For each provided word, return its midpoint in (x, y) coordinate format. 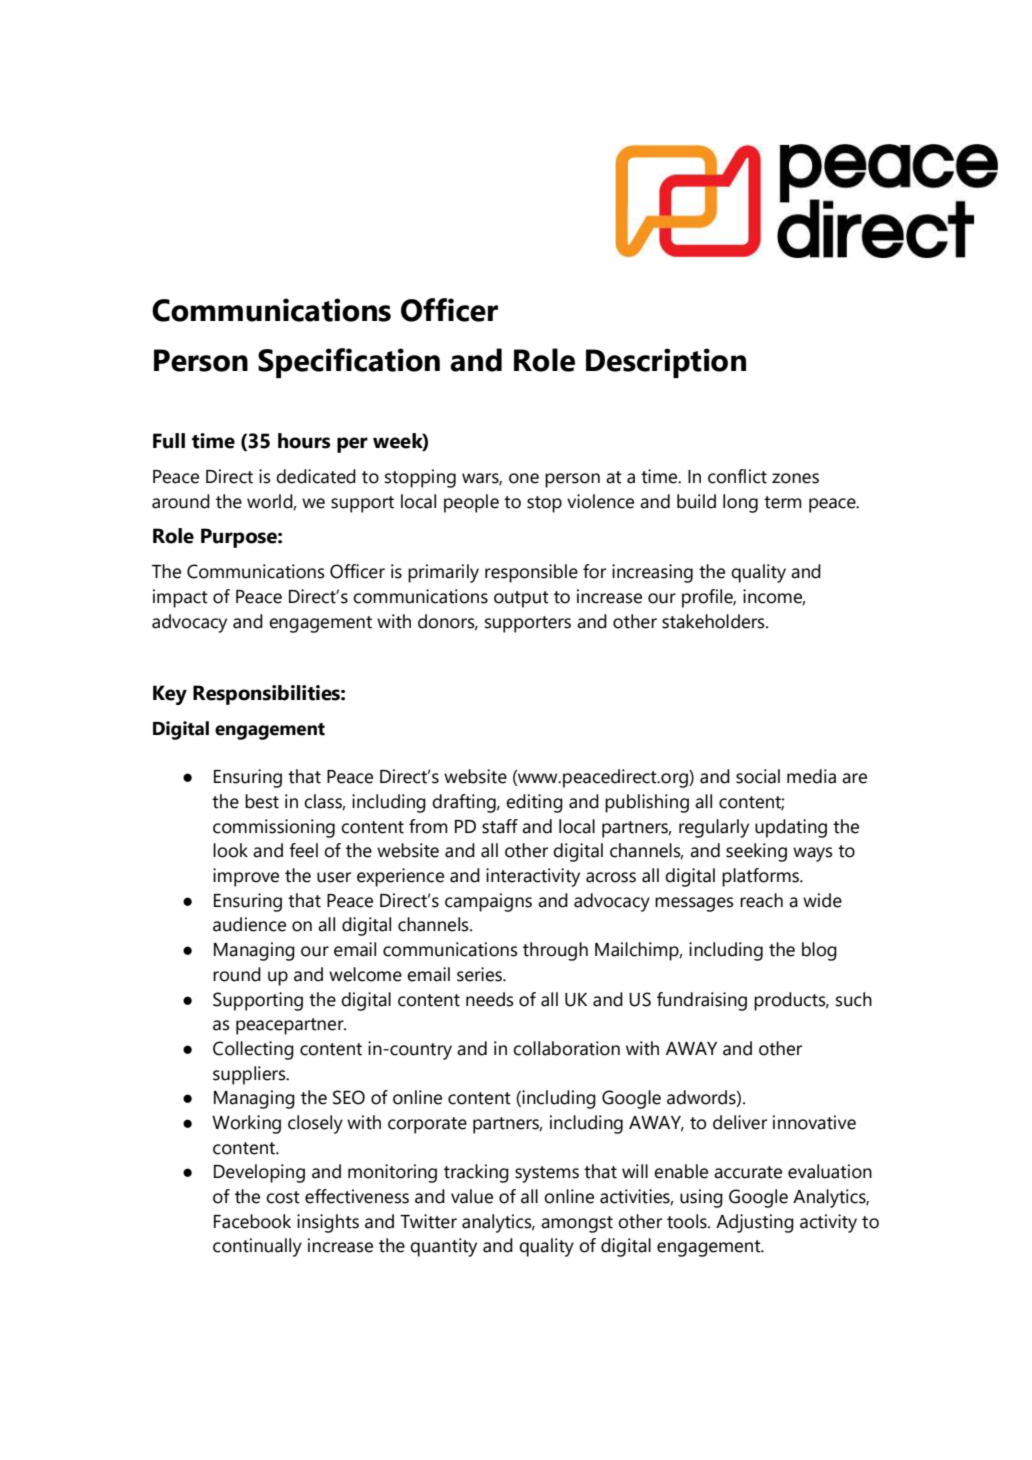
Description (666, 363)
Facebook (252, 1221)
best (262, 801)
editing (534, 803)
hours (304, 441)
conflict (737, 476)
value (472, 1196)
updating (791, 828)
